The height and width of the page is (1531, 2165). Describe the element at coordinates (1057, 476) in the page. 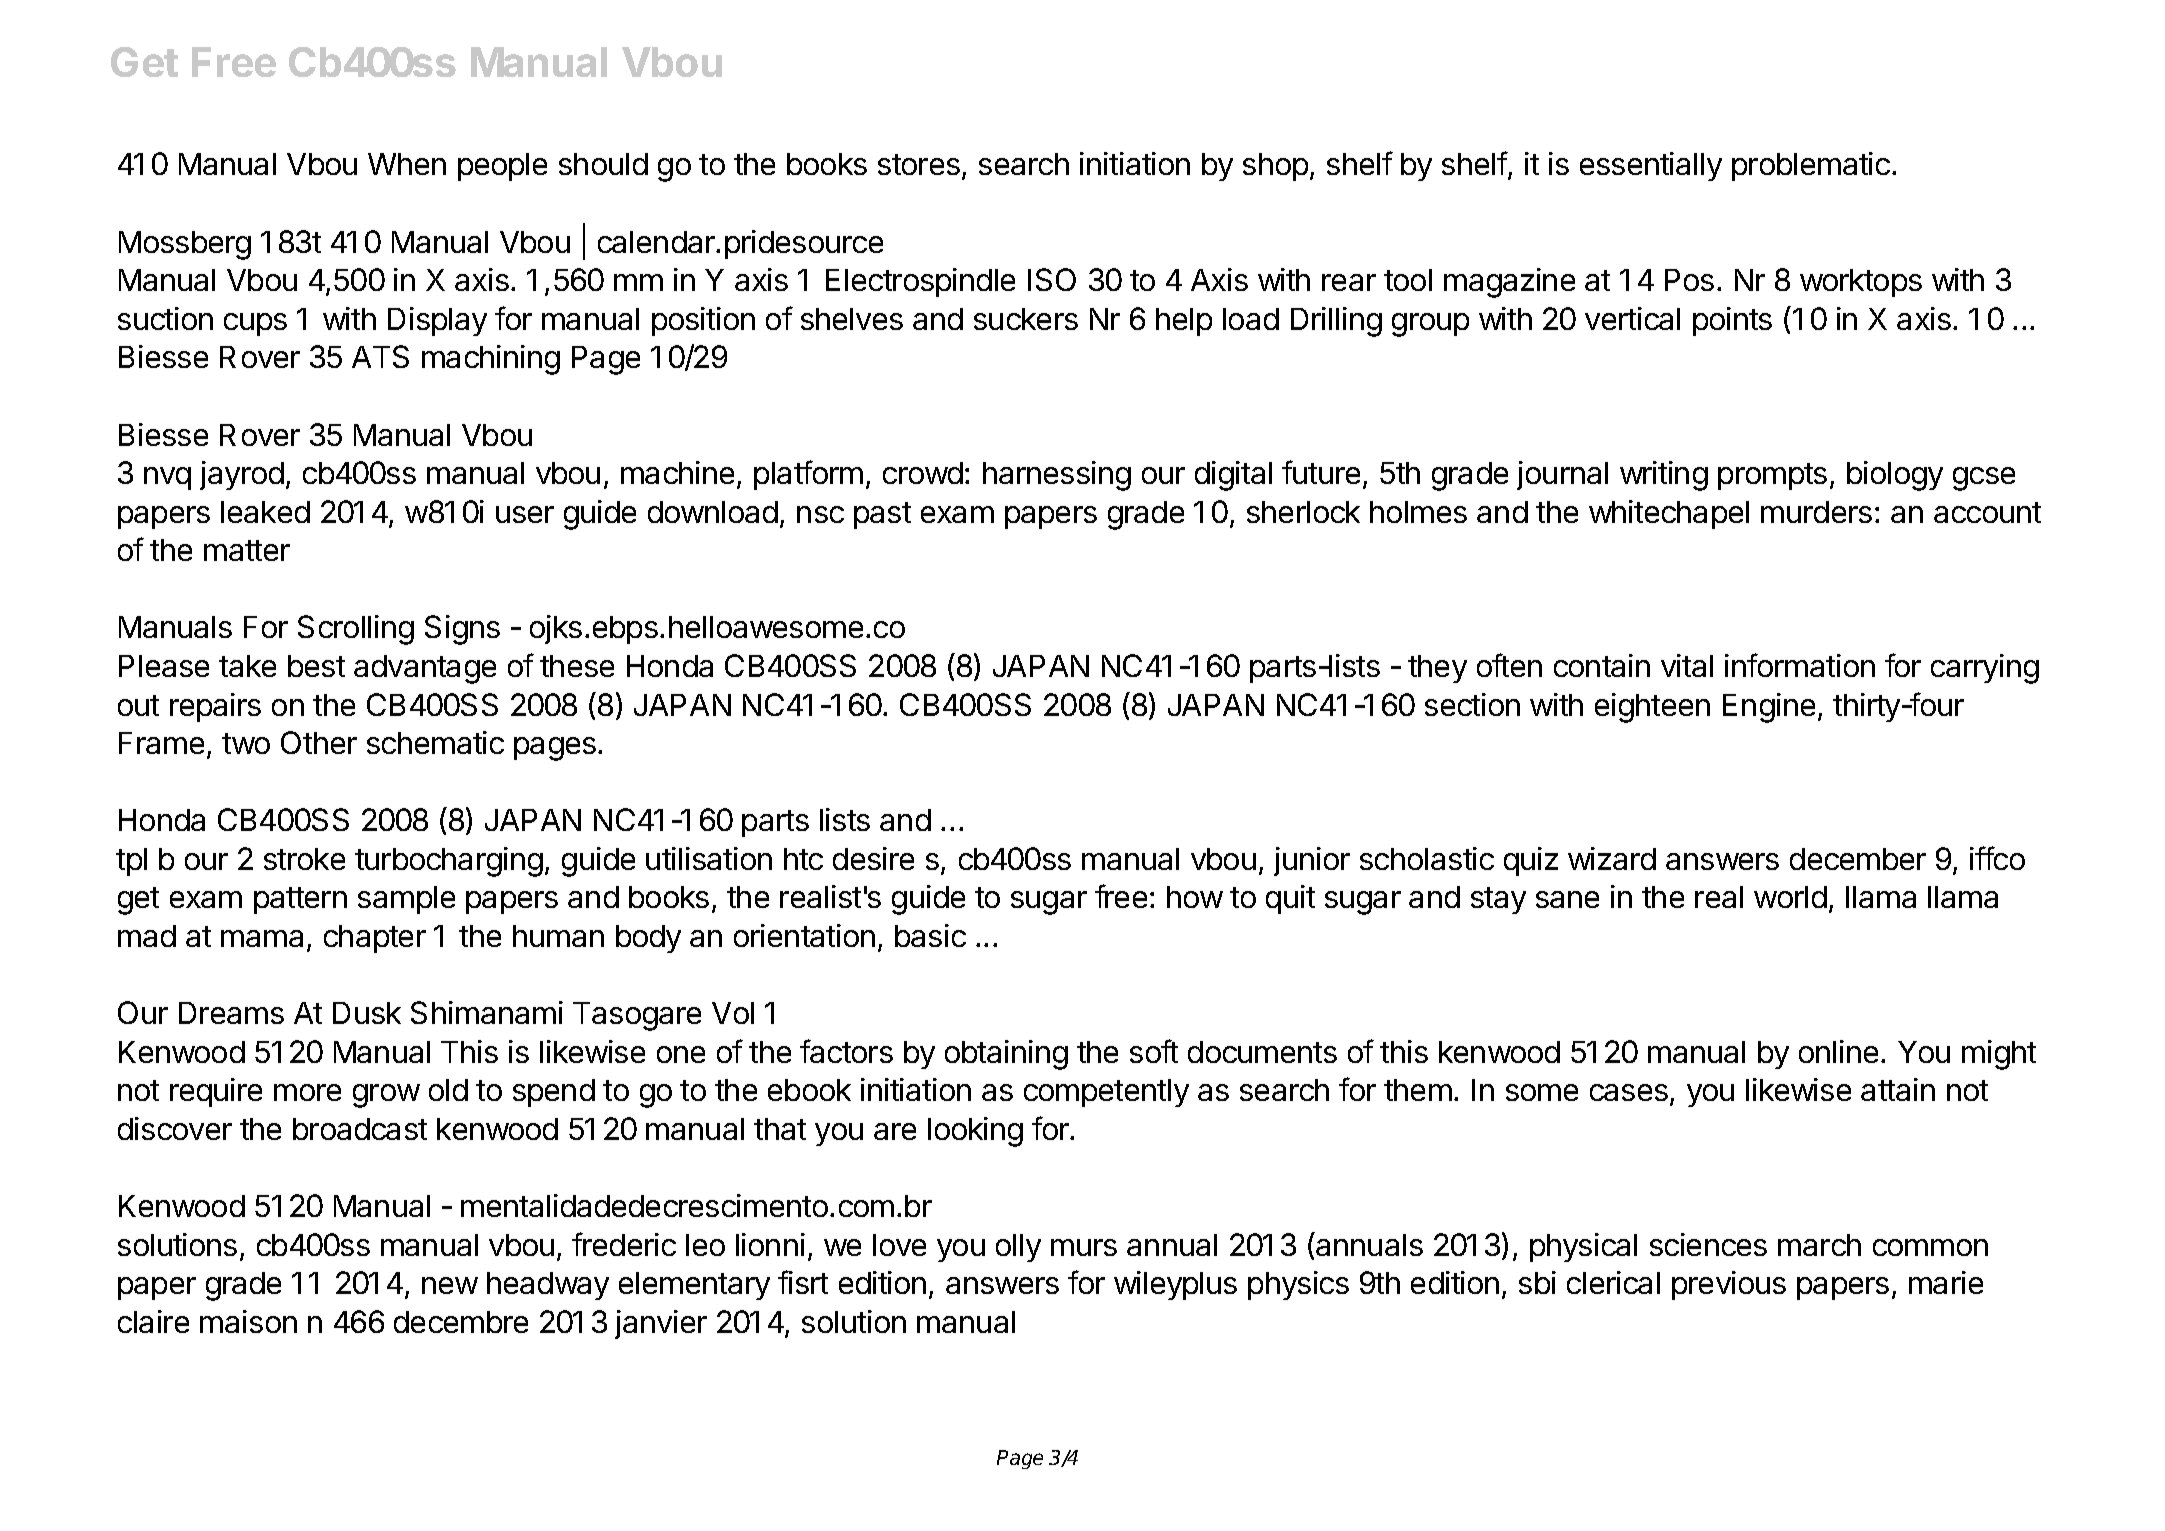

I see `harnessing` at that location.
